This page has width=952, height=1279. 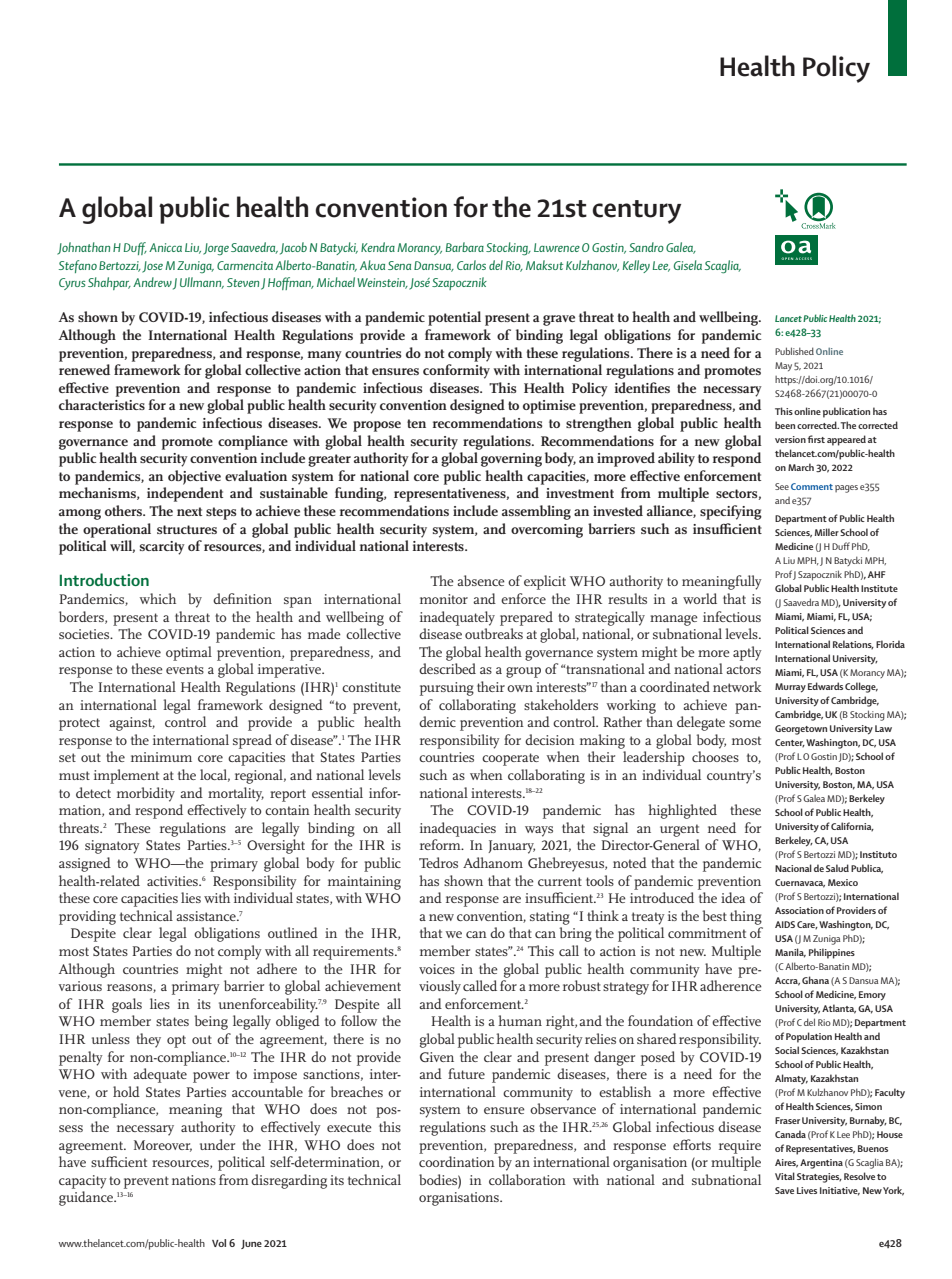 What do you see at coordinates (527, 1179) in the page?
I see `collaboration` at bounding box center [527, 1179].
